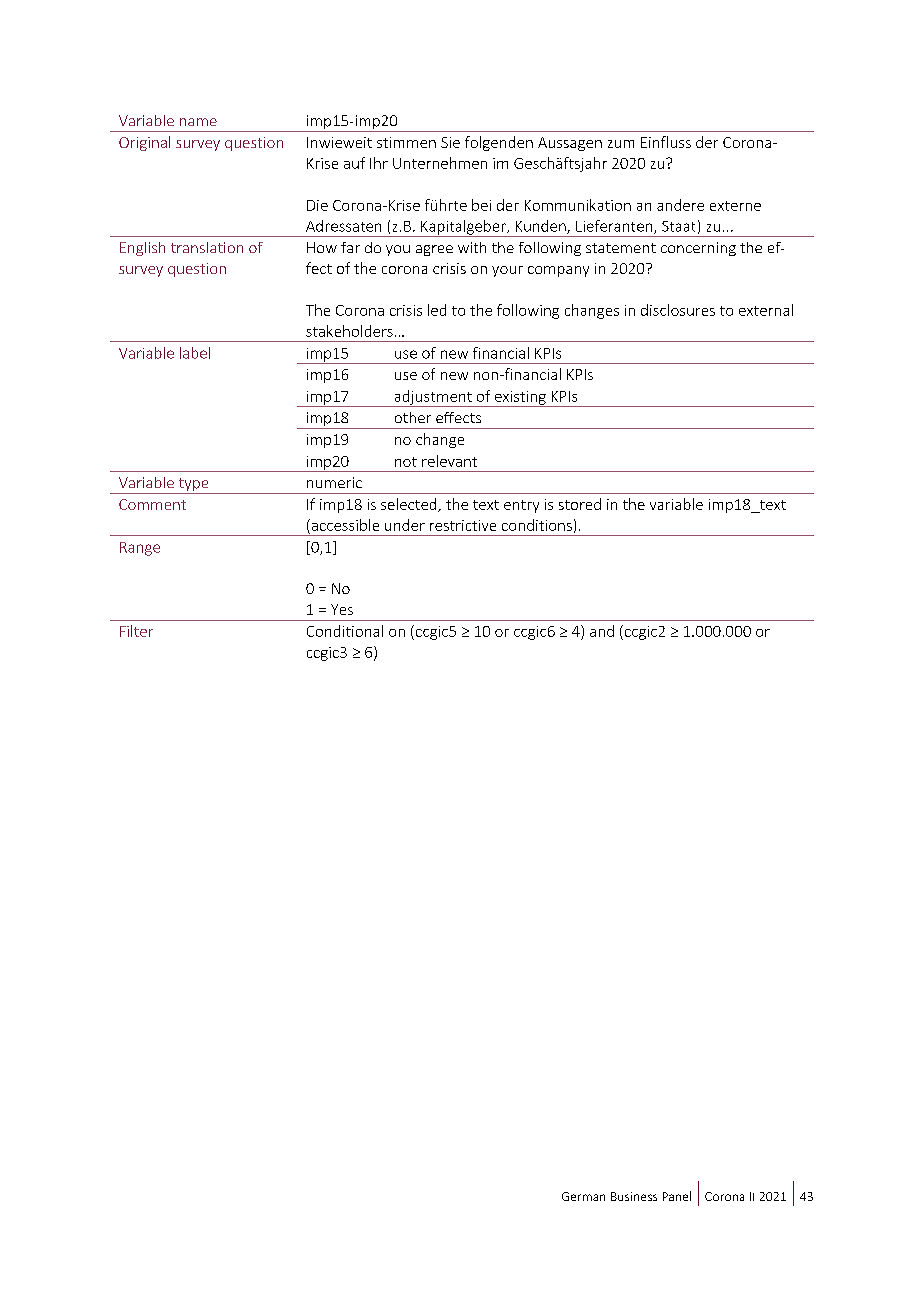  Describe the element at coordinates (537, 525) in the document. I see `conditions` at that location.
